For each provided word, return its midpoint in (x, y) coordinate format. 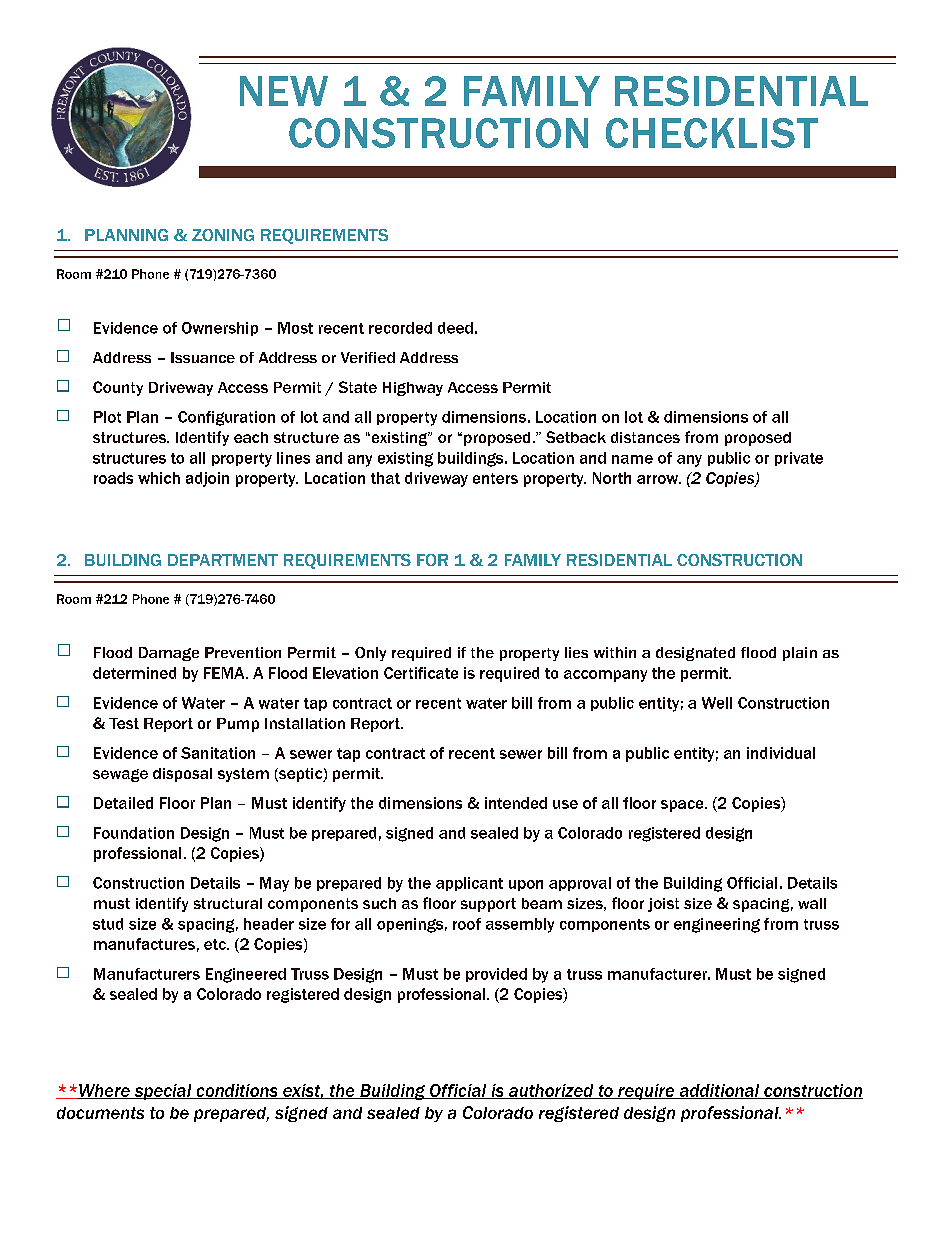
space (683, 806)
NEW (284, 91)
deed (455, 328)
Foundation (134, 833)
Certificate (421, 673)
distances (645, 437)
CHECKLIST (712, 133)
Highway (413, 389)
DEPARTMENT (223, 560)
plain (800, 654)
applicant (469, 884)
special (163, 1092)
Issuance (203, 357)
